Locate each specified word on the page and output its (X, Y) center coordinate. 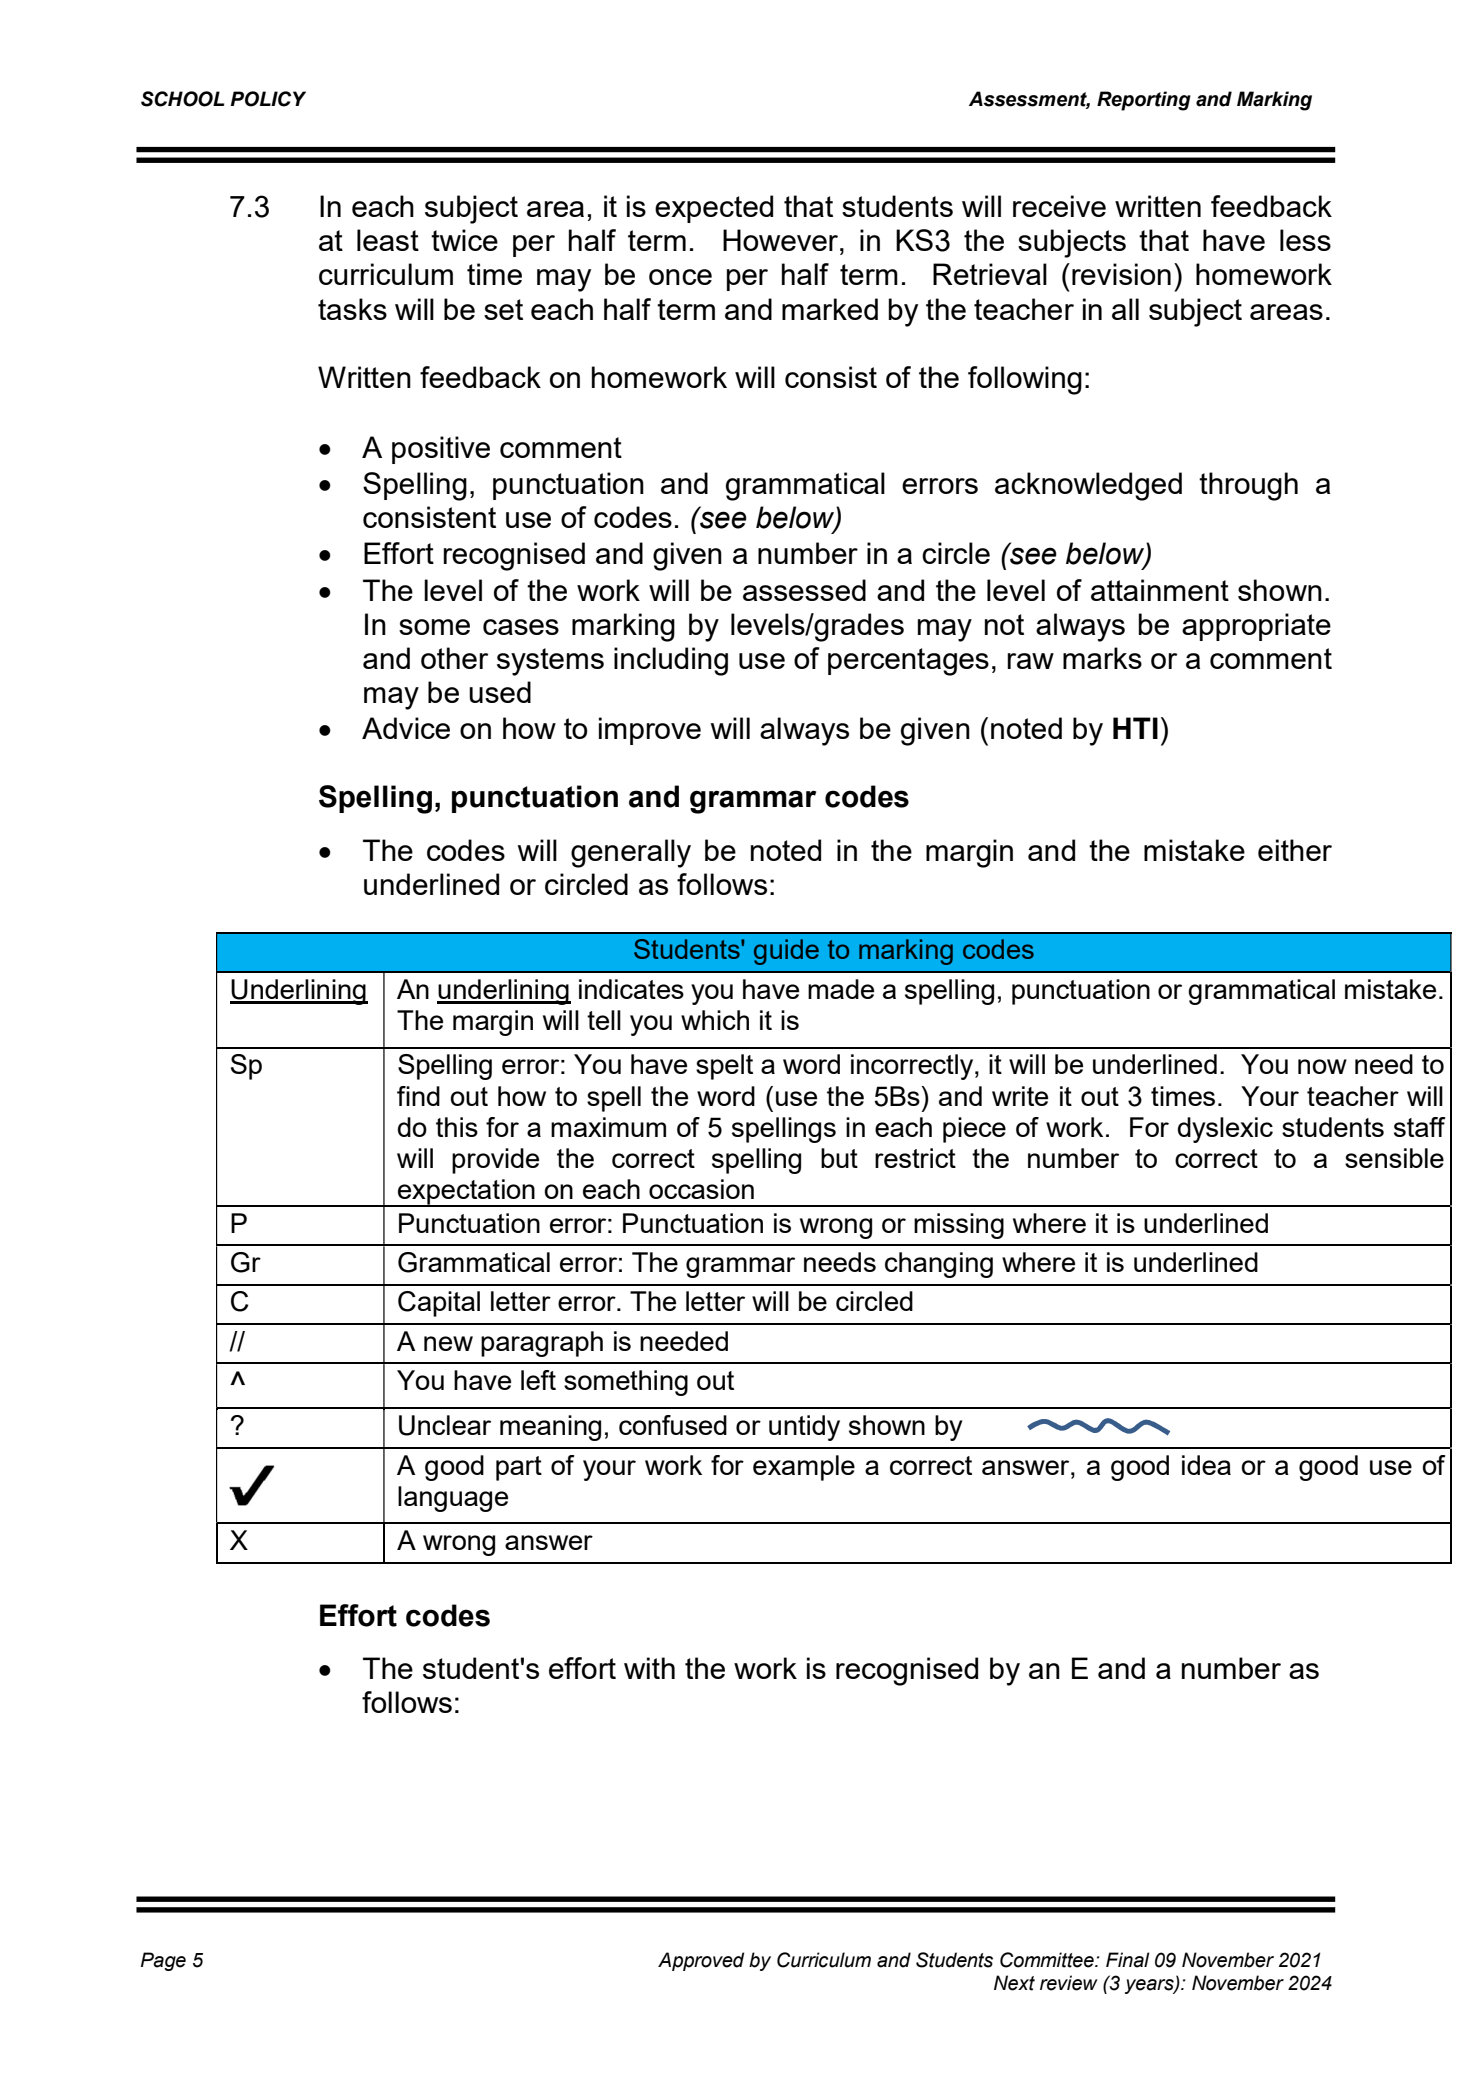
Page (163, 1961)
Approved (701, 1961)
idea (1206, 1465)
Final (1128, 1960)
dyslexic (1225, 1130)
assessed (804, 590)
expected (714, 209)
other (454, 658)
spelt (724, 1067)
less (1305, 240)
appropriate (1256, 627)
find (418, 1096)
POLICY (268, 99)
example (804, 1468)
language (453, 1499)
